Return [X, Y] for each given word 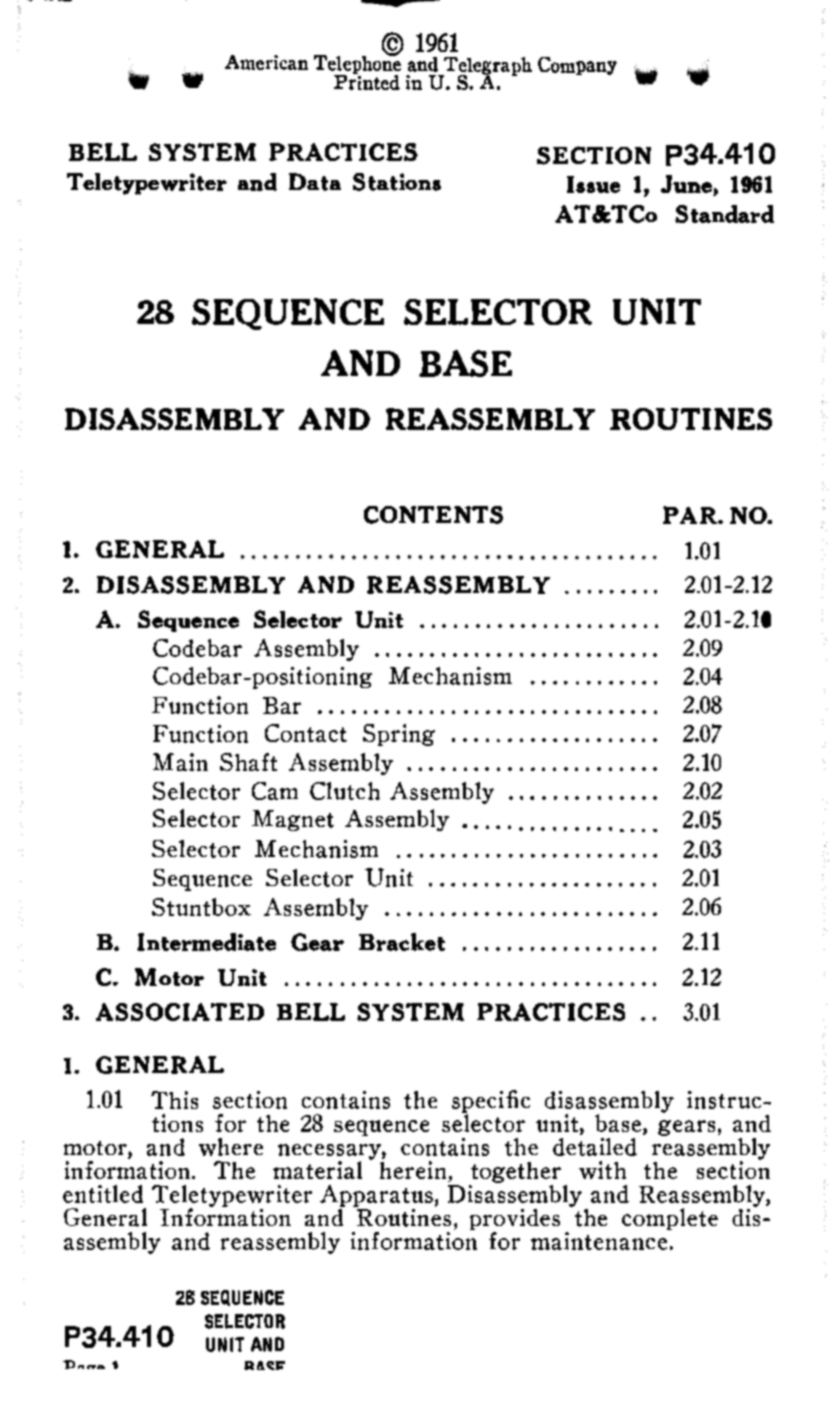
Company [577, 66]
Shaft [248, 762]
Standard [724, 214]
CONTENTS [433, 515]
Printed [367, 81]
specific [491, 1102]
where [231, 1147]
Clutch [345, 791]
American [266, 62]
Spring [399, 735]
